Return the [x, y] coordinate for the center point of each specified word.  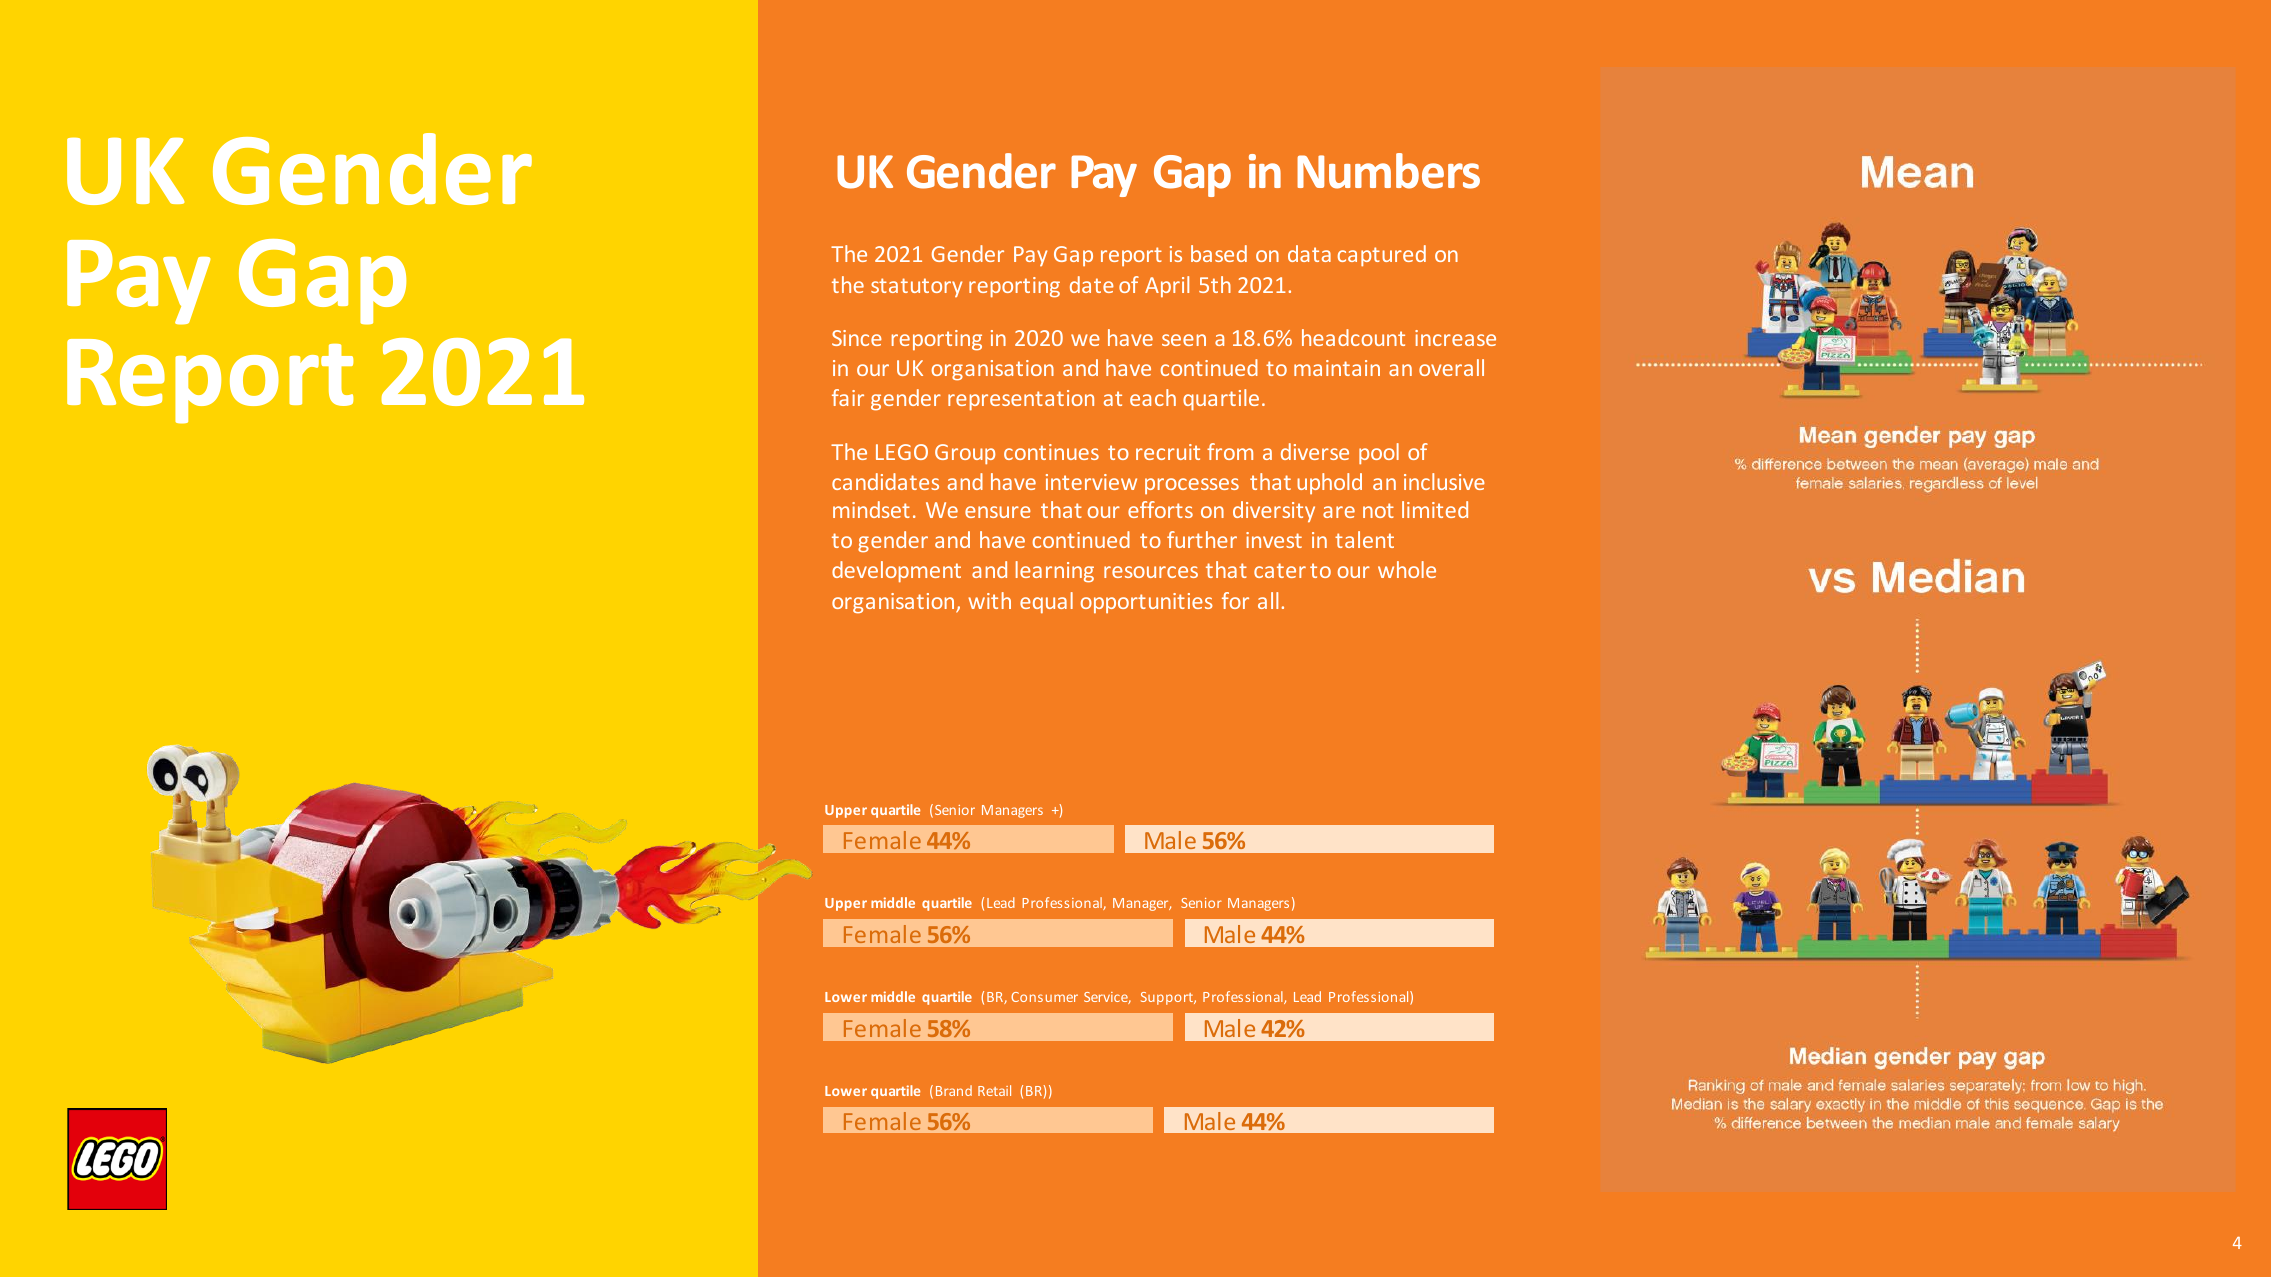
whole [1407, 569]
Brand [954, 1090]
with [989, 600]
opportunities [1147, 603]
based [1219, 253]
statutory [916, 287]
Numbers [1388, 171]
